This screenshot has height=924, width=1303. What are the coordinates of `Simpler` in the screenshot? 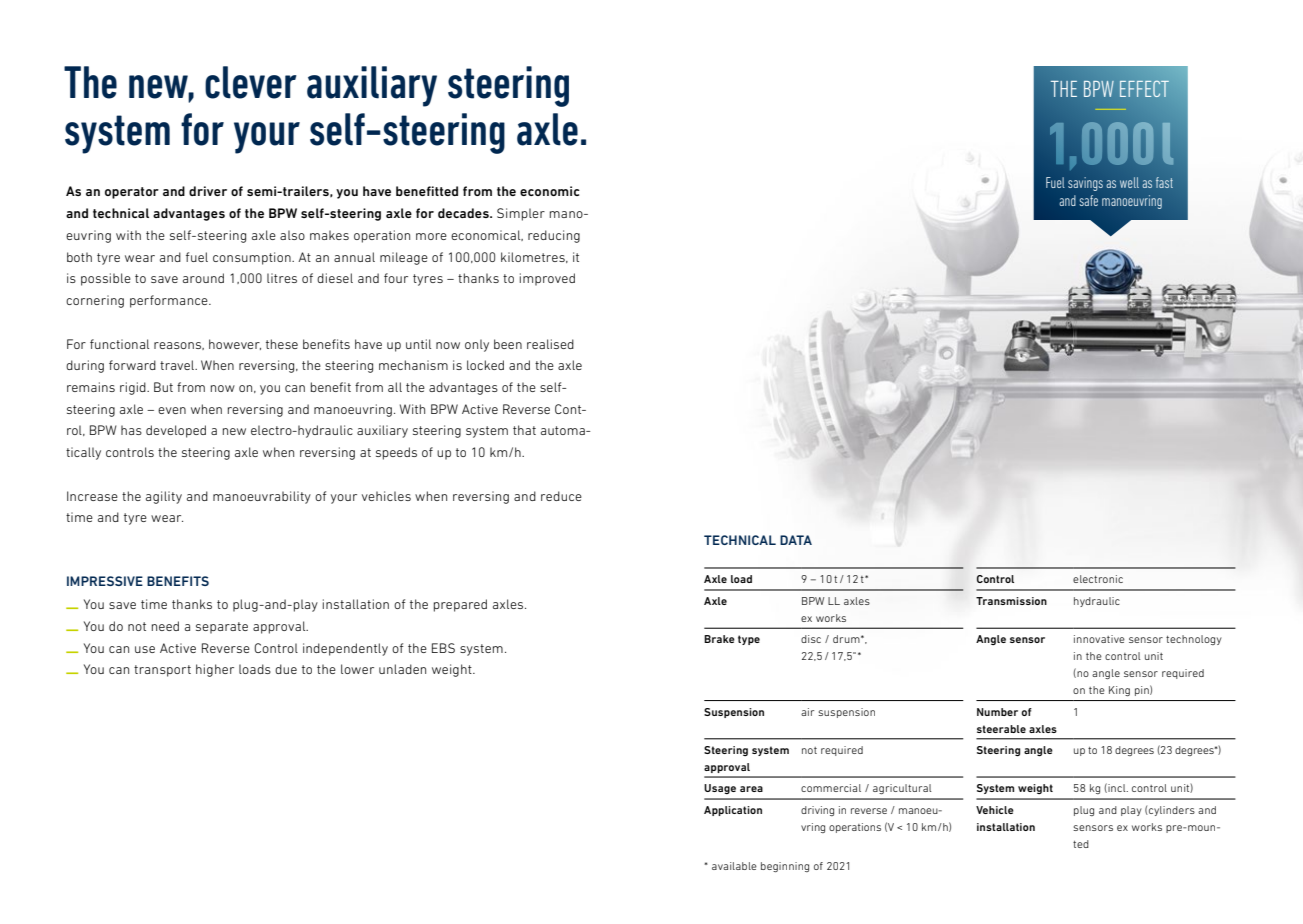 It's located at (521, 214).
